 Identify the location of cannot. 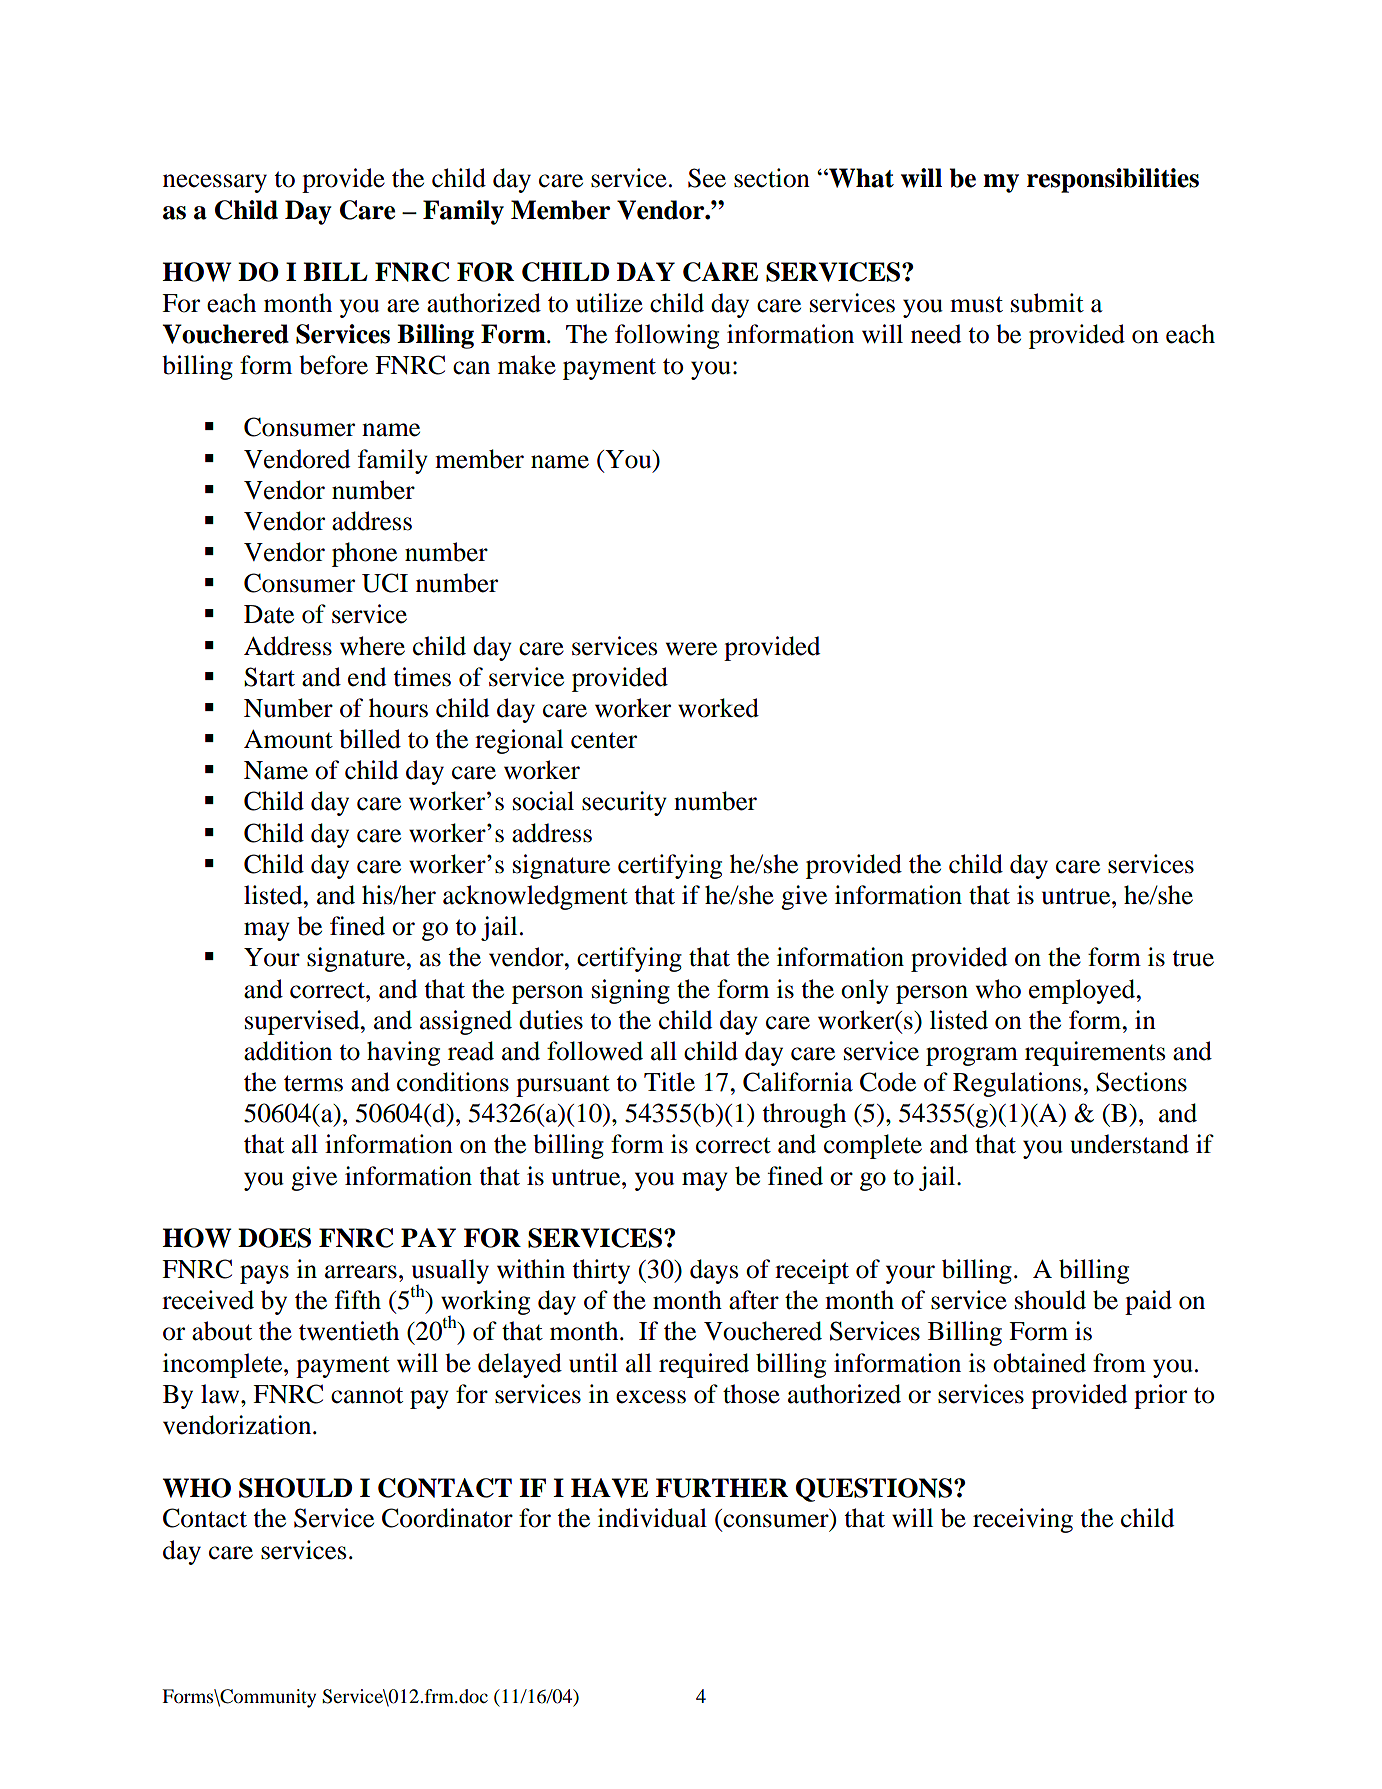
(367, 1395).
